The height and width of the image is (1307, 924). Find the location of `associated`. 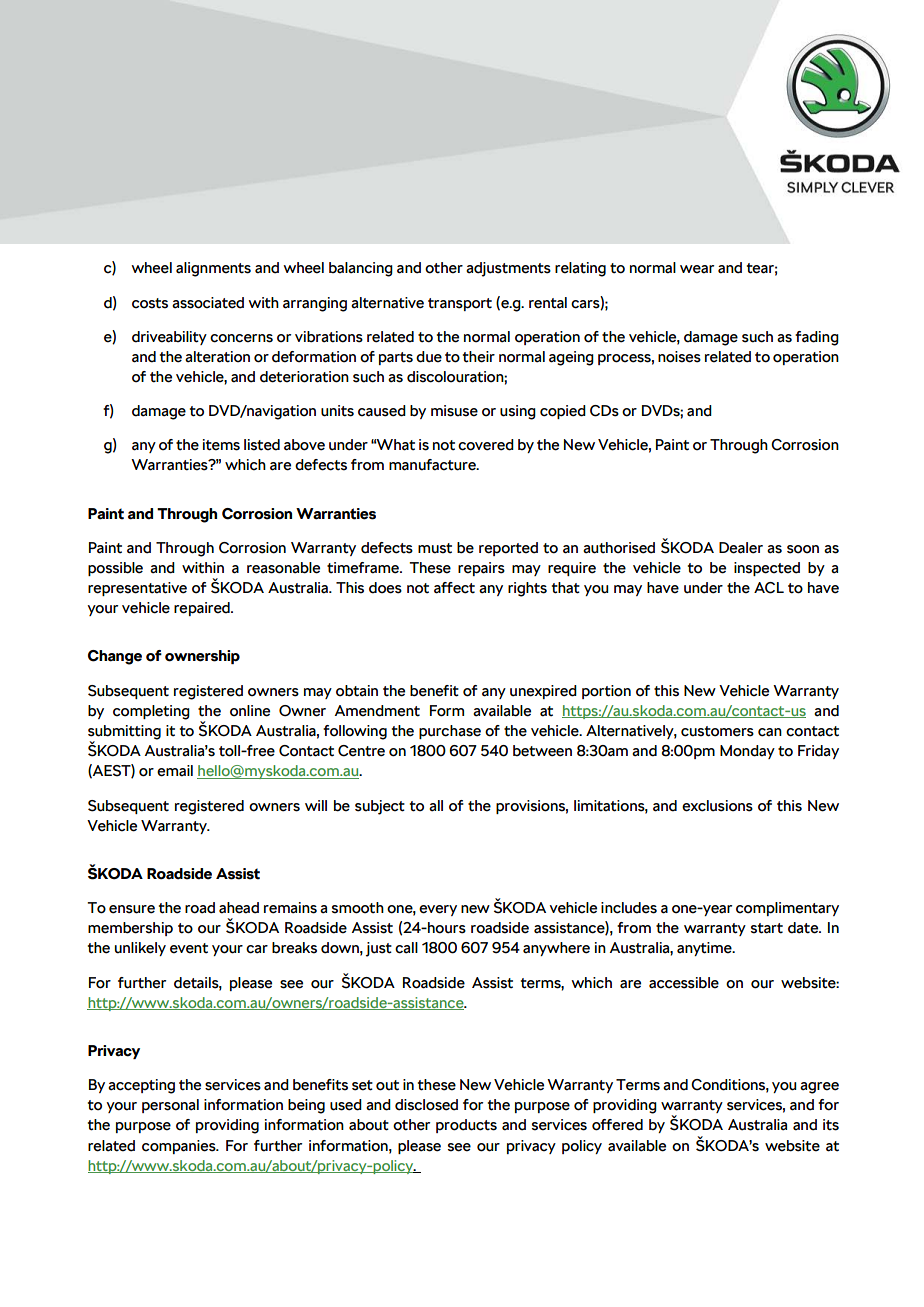

associated is located at coordinates (208, 303).
